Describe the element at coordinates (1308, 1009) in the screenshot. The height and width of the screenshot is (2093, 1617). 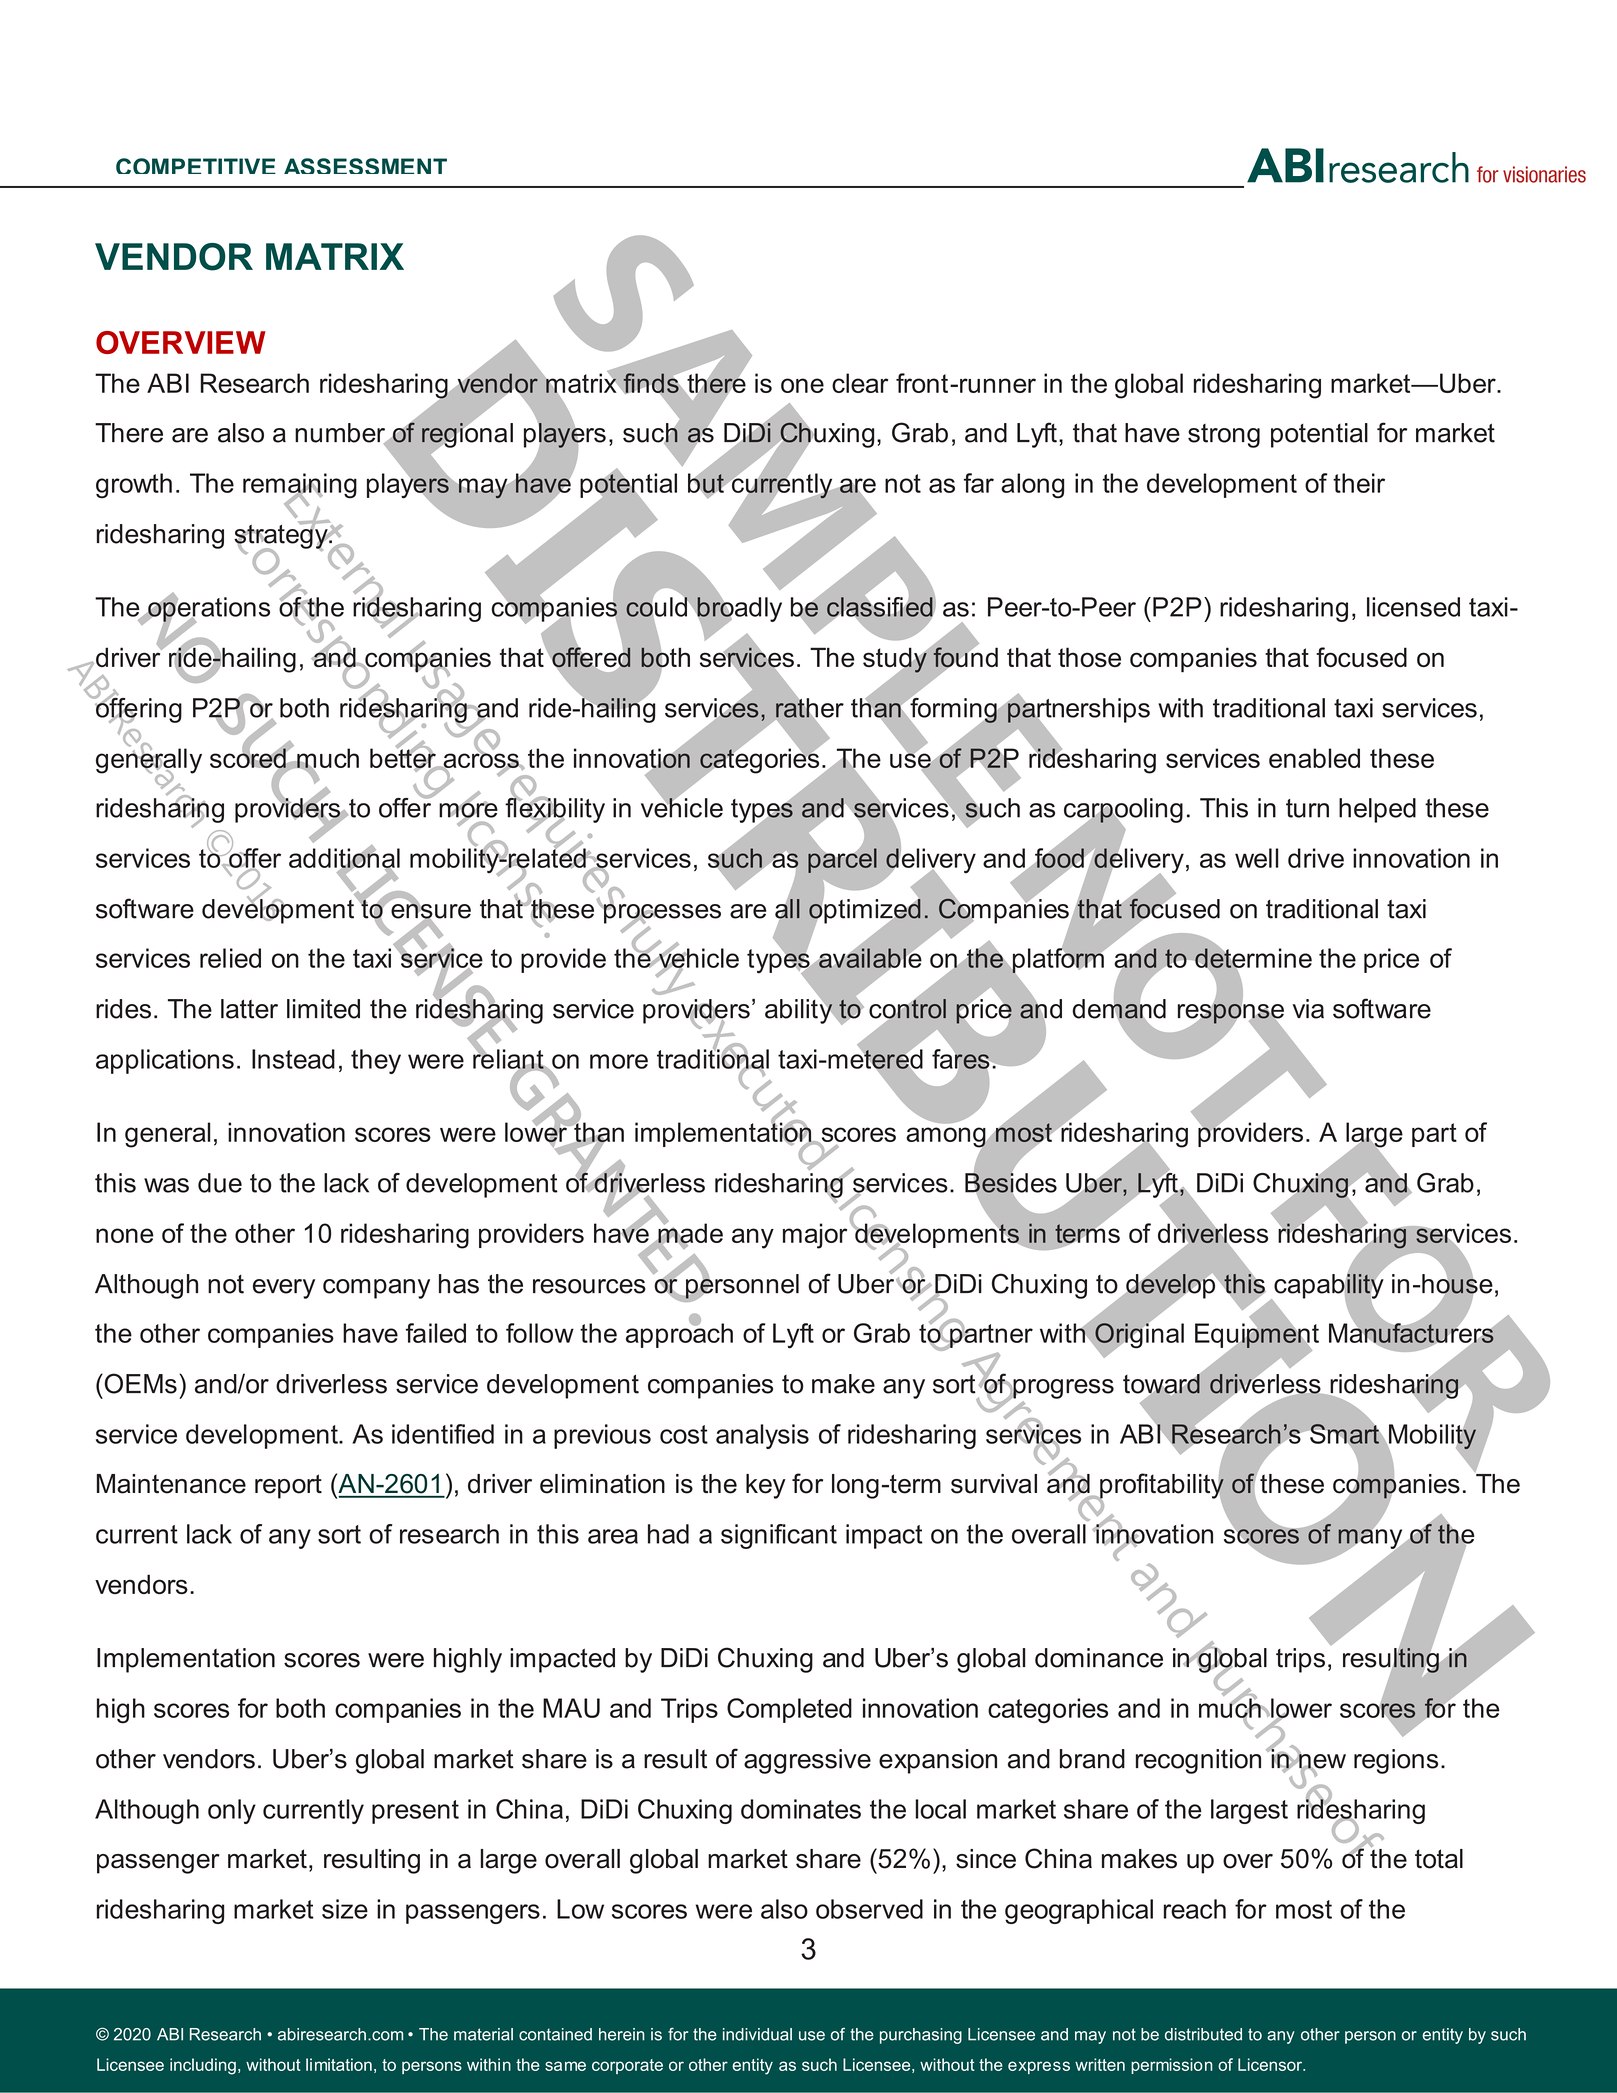
I see `via` at that location.
